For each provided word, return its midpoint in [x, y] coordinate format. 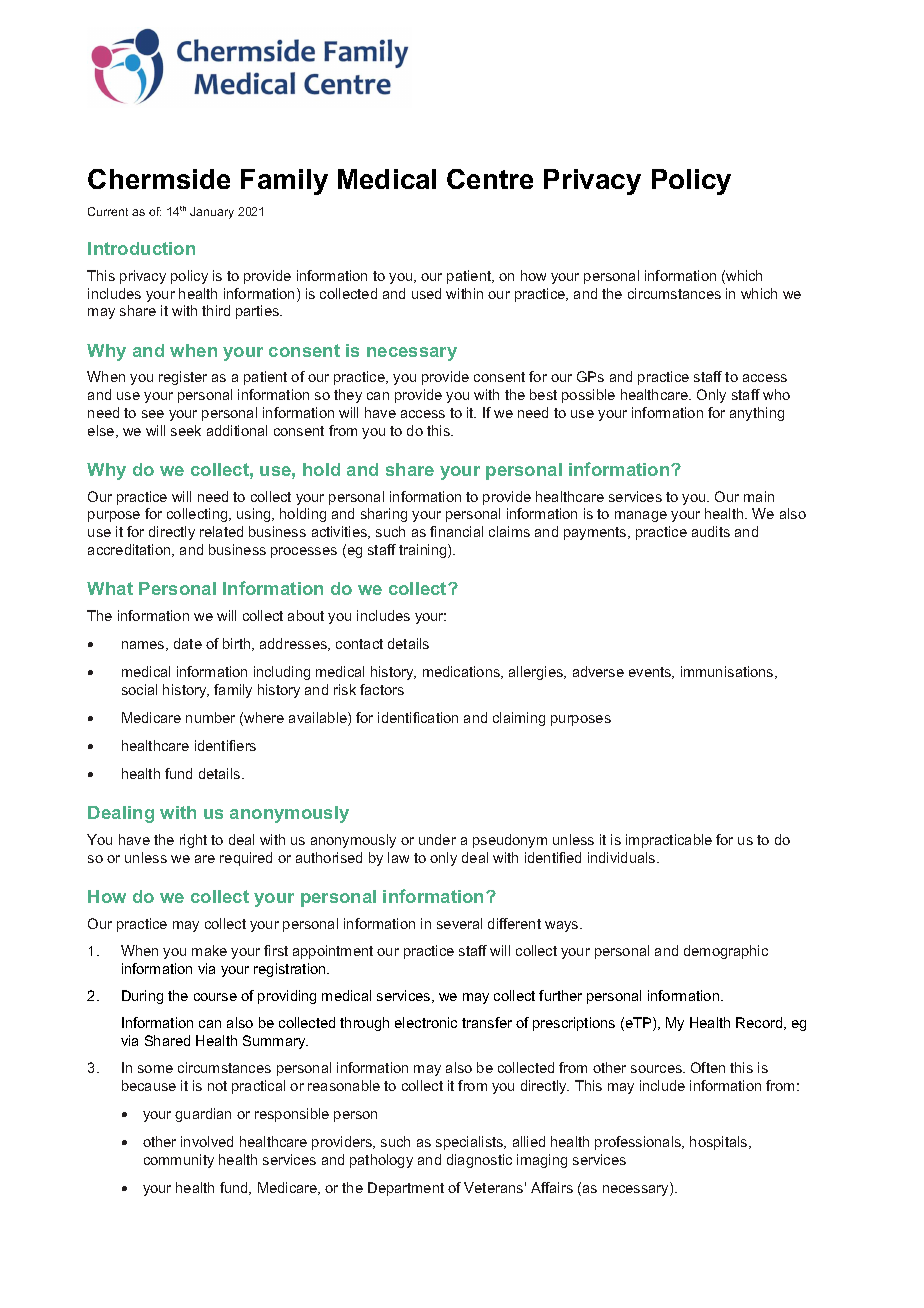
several [459, 923]
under [437, 839]
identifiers [225, 745]
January [212, 213]
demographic [726, 952]
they [348, 396]
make [209, 950]
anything [757, 414]
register [183, 378]
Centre [490, 179]
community [179, 1161]
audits [711, 531]
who [776, 394]
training [424, 551]
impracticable [669, 841]
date [188, 643]
